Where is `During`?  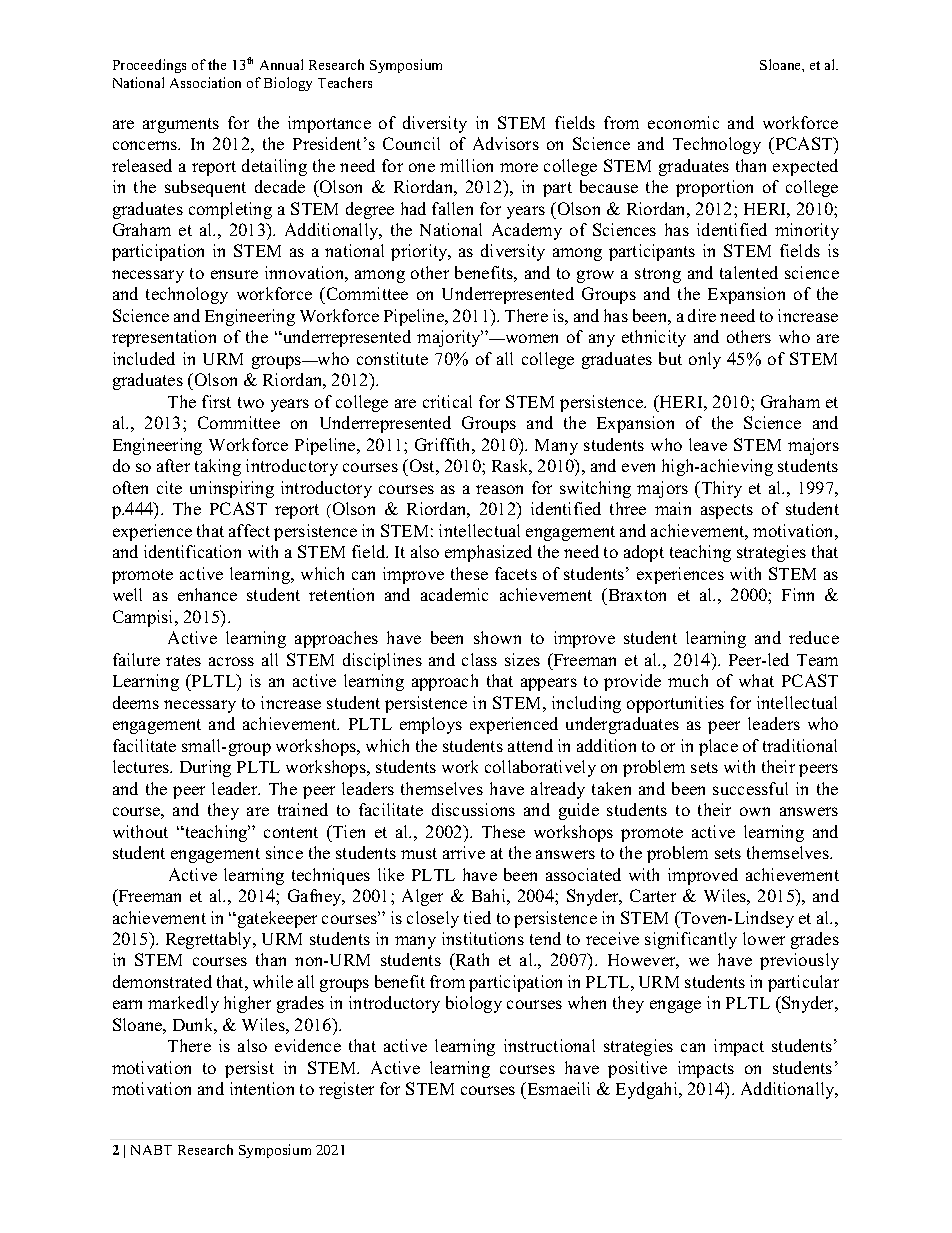
During is located at coordinates (205, 768).
